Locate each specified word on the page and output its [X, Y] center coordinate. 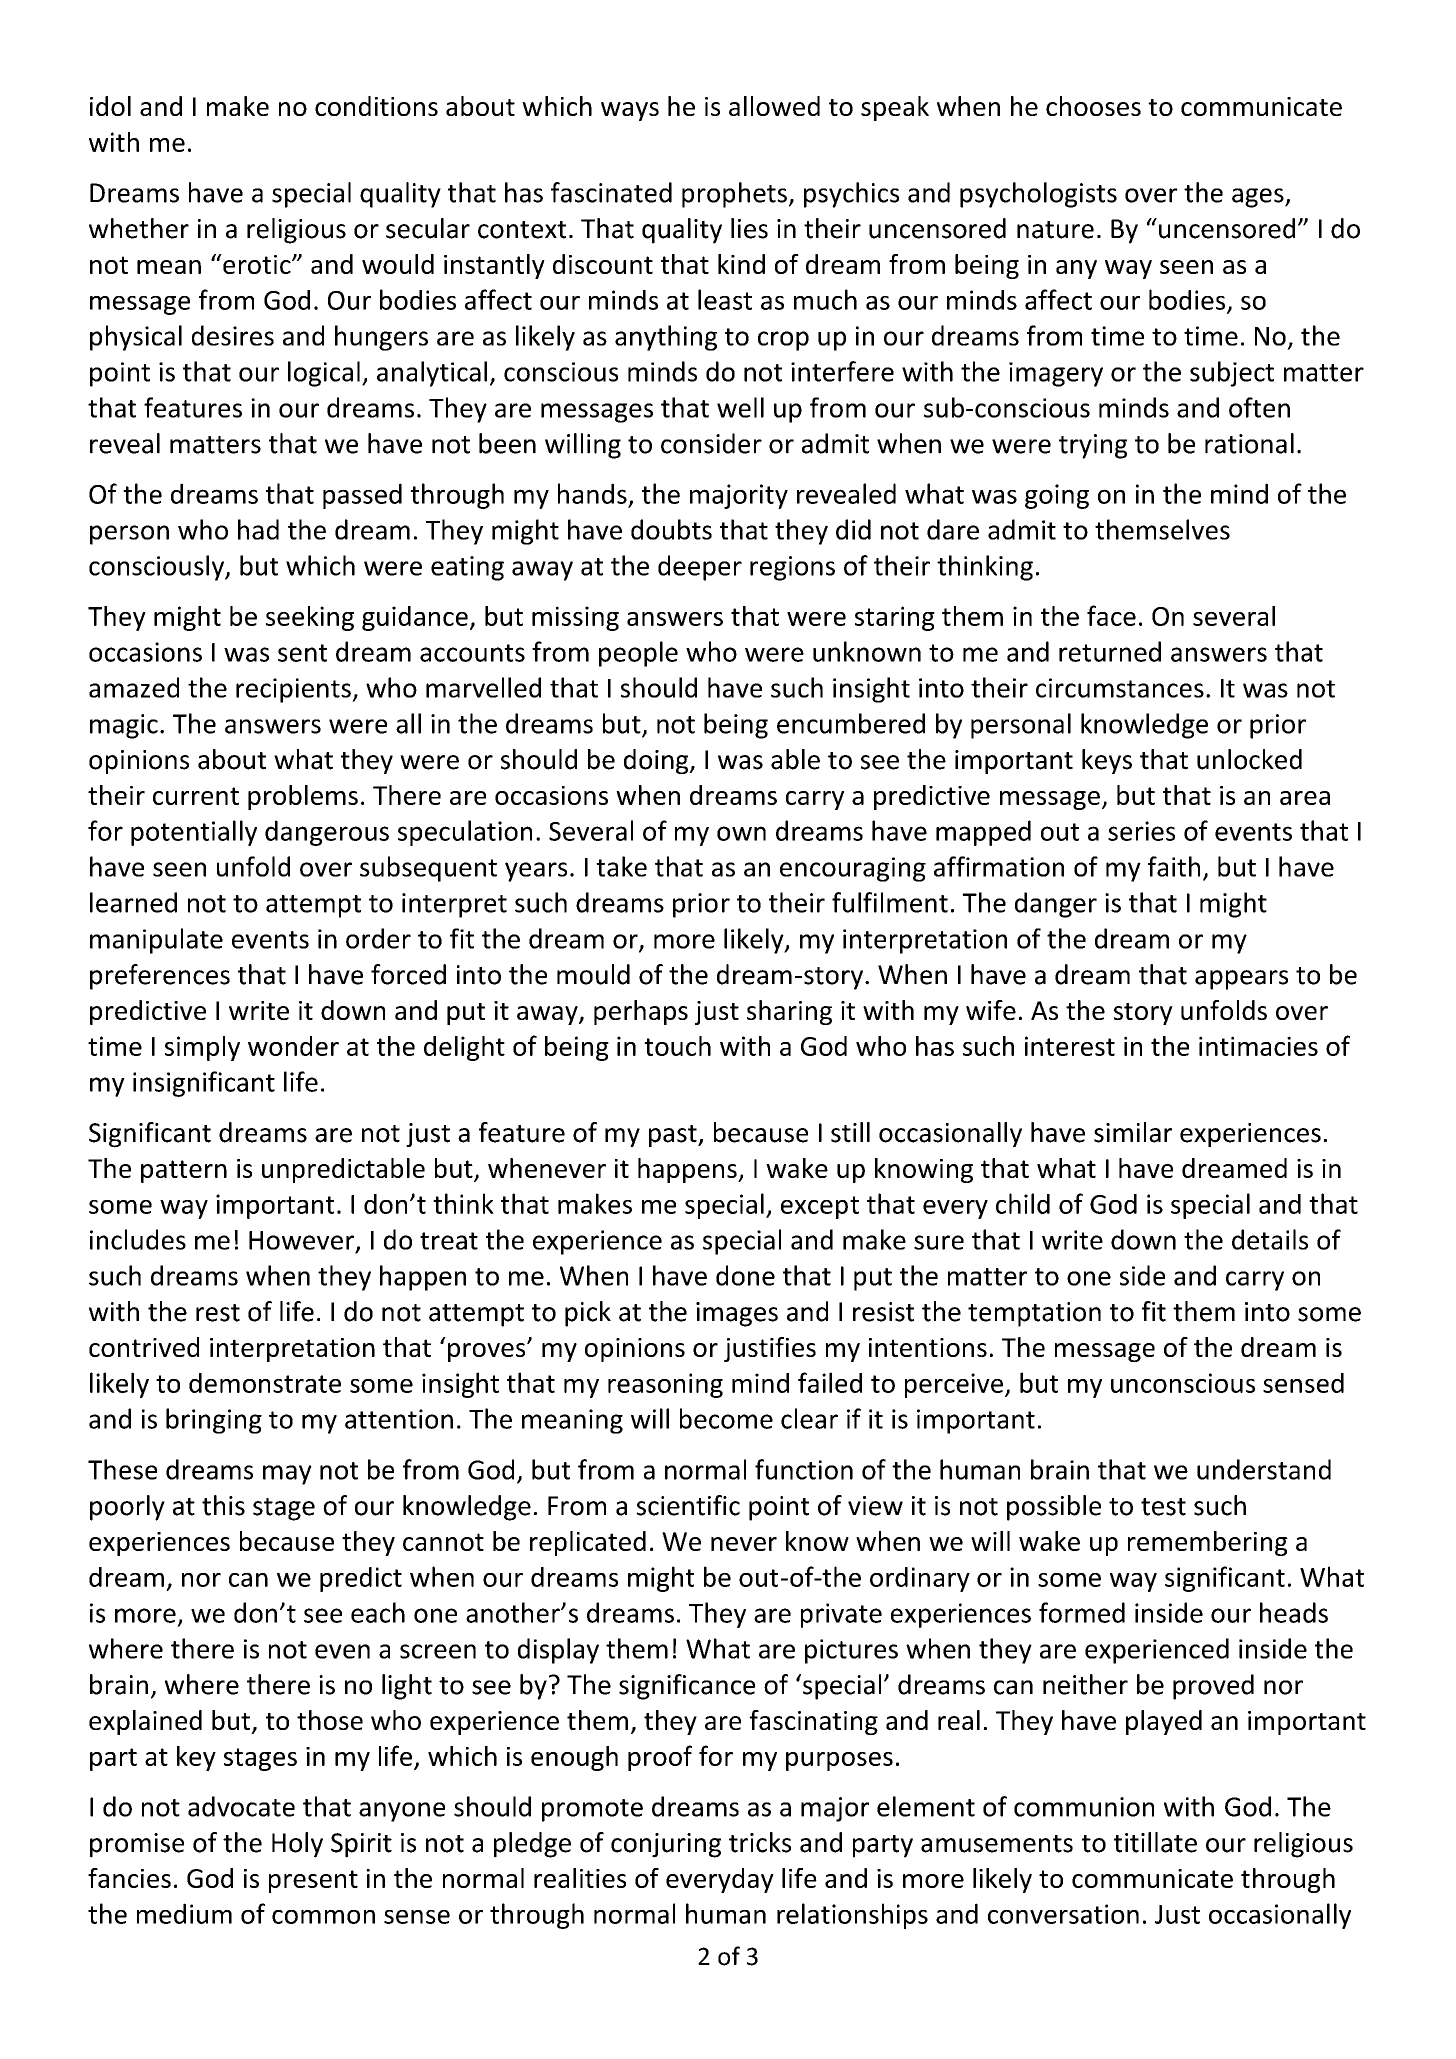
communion [1084, 1807]
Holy [297, 1845]
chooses [1093, 106]
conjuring [666, 1845]
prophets [734, 195]
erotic [257, 264]
